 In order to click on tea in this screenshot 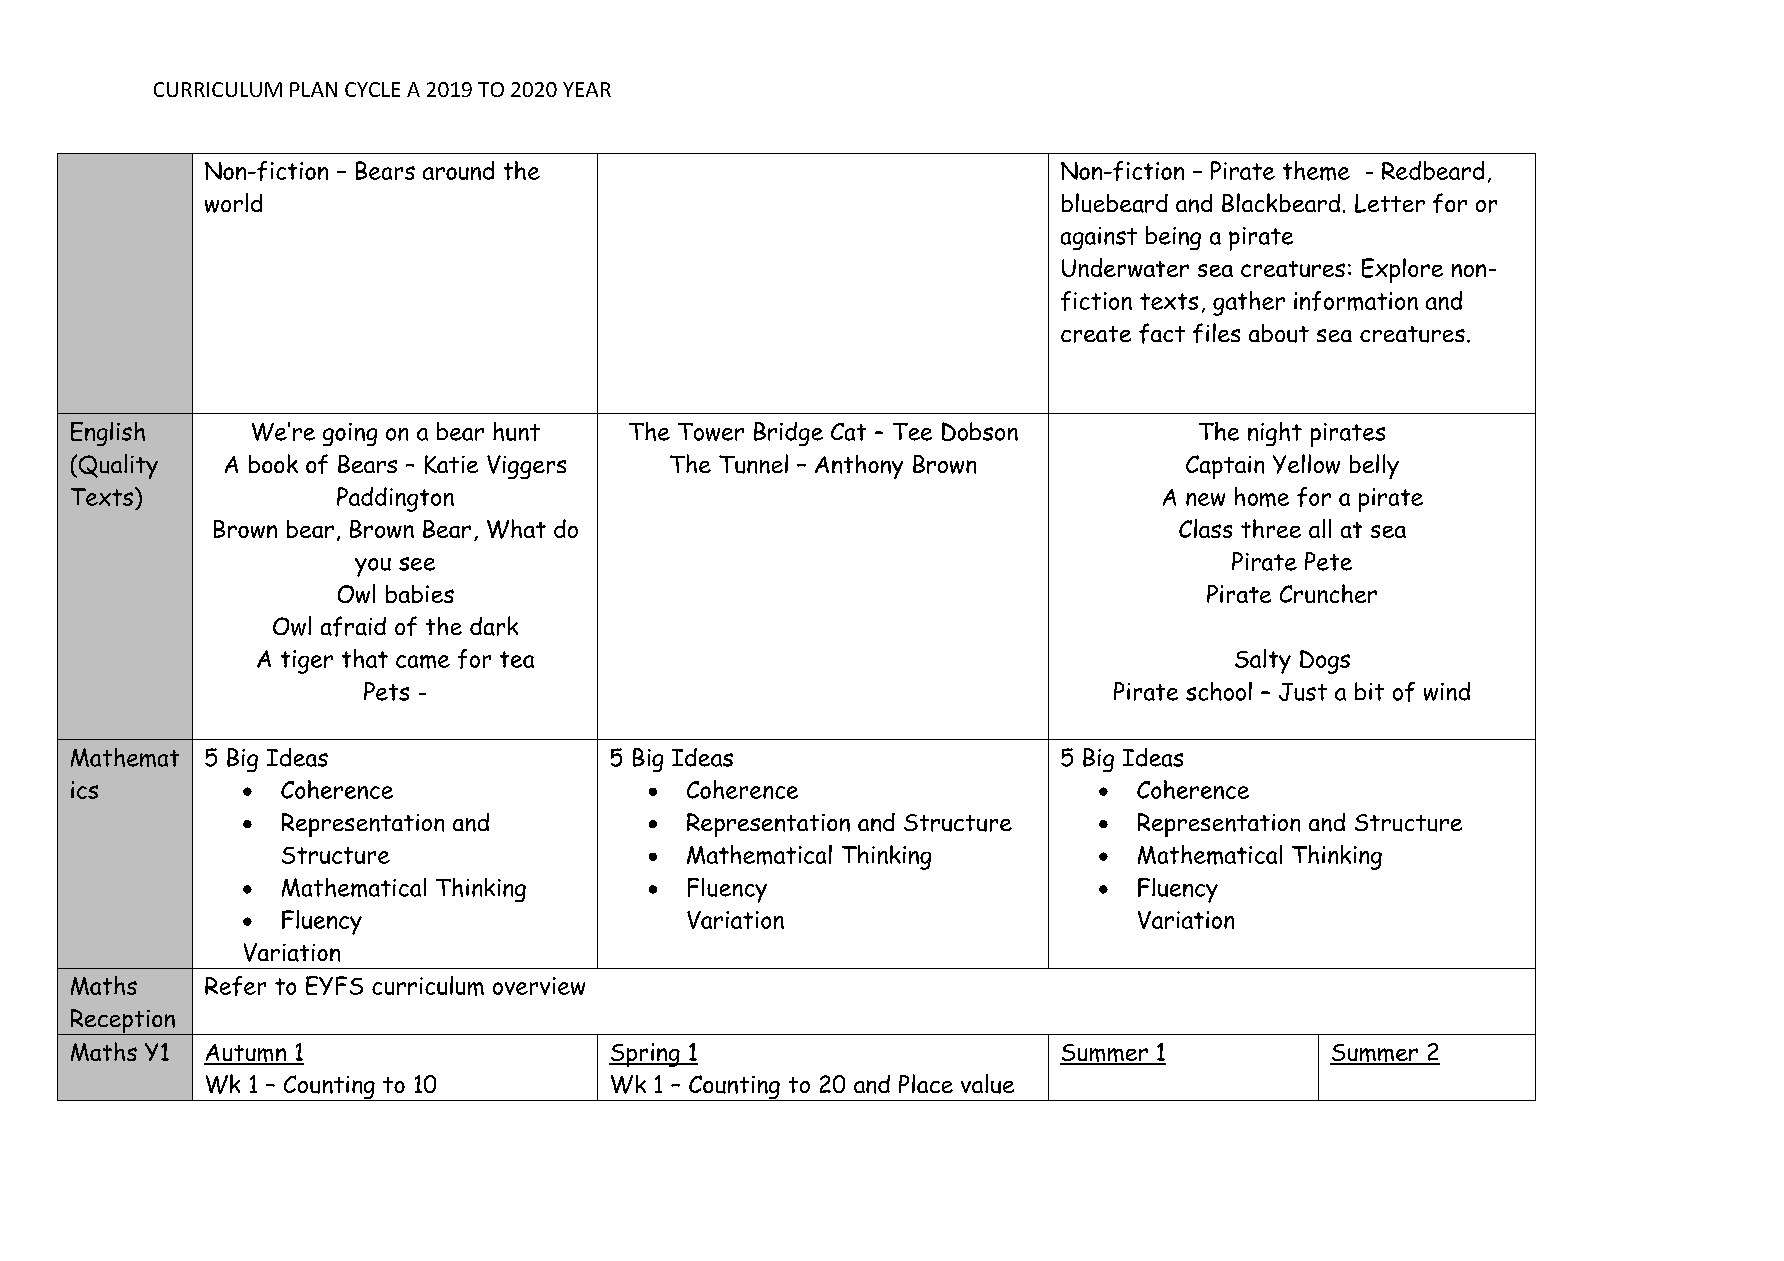, I will do `click(517, 659)`.
